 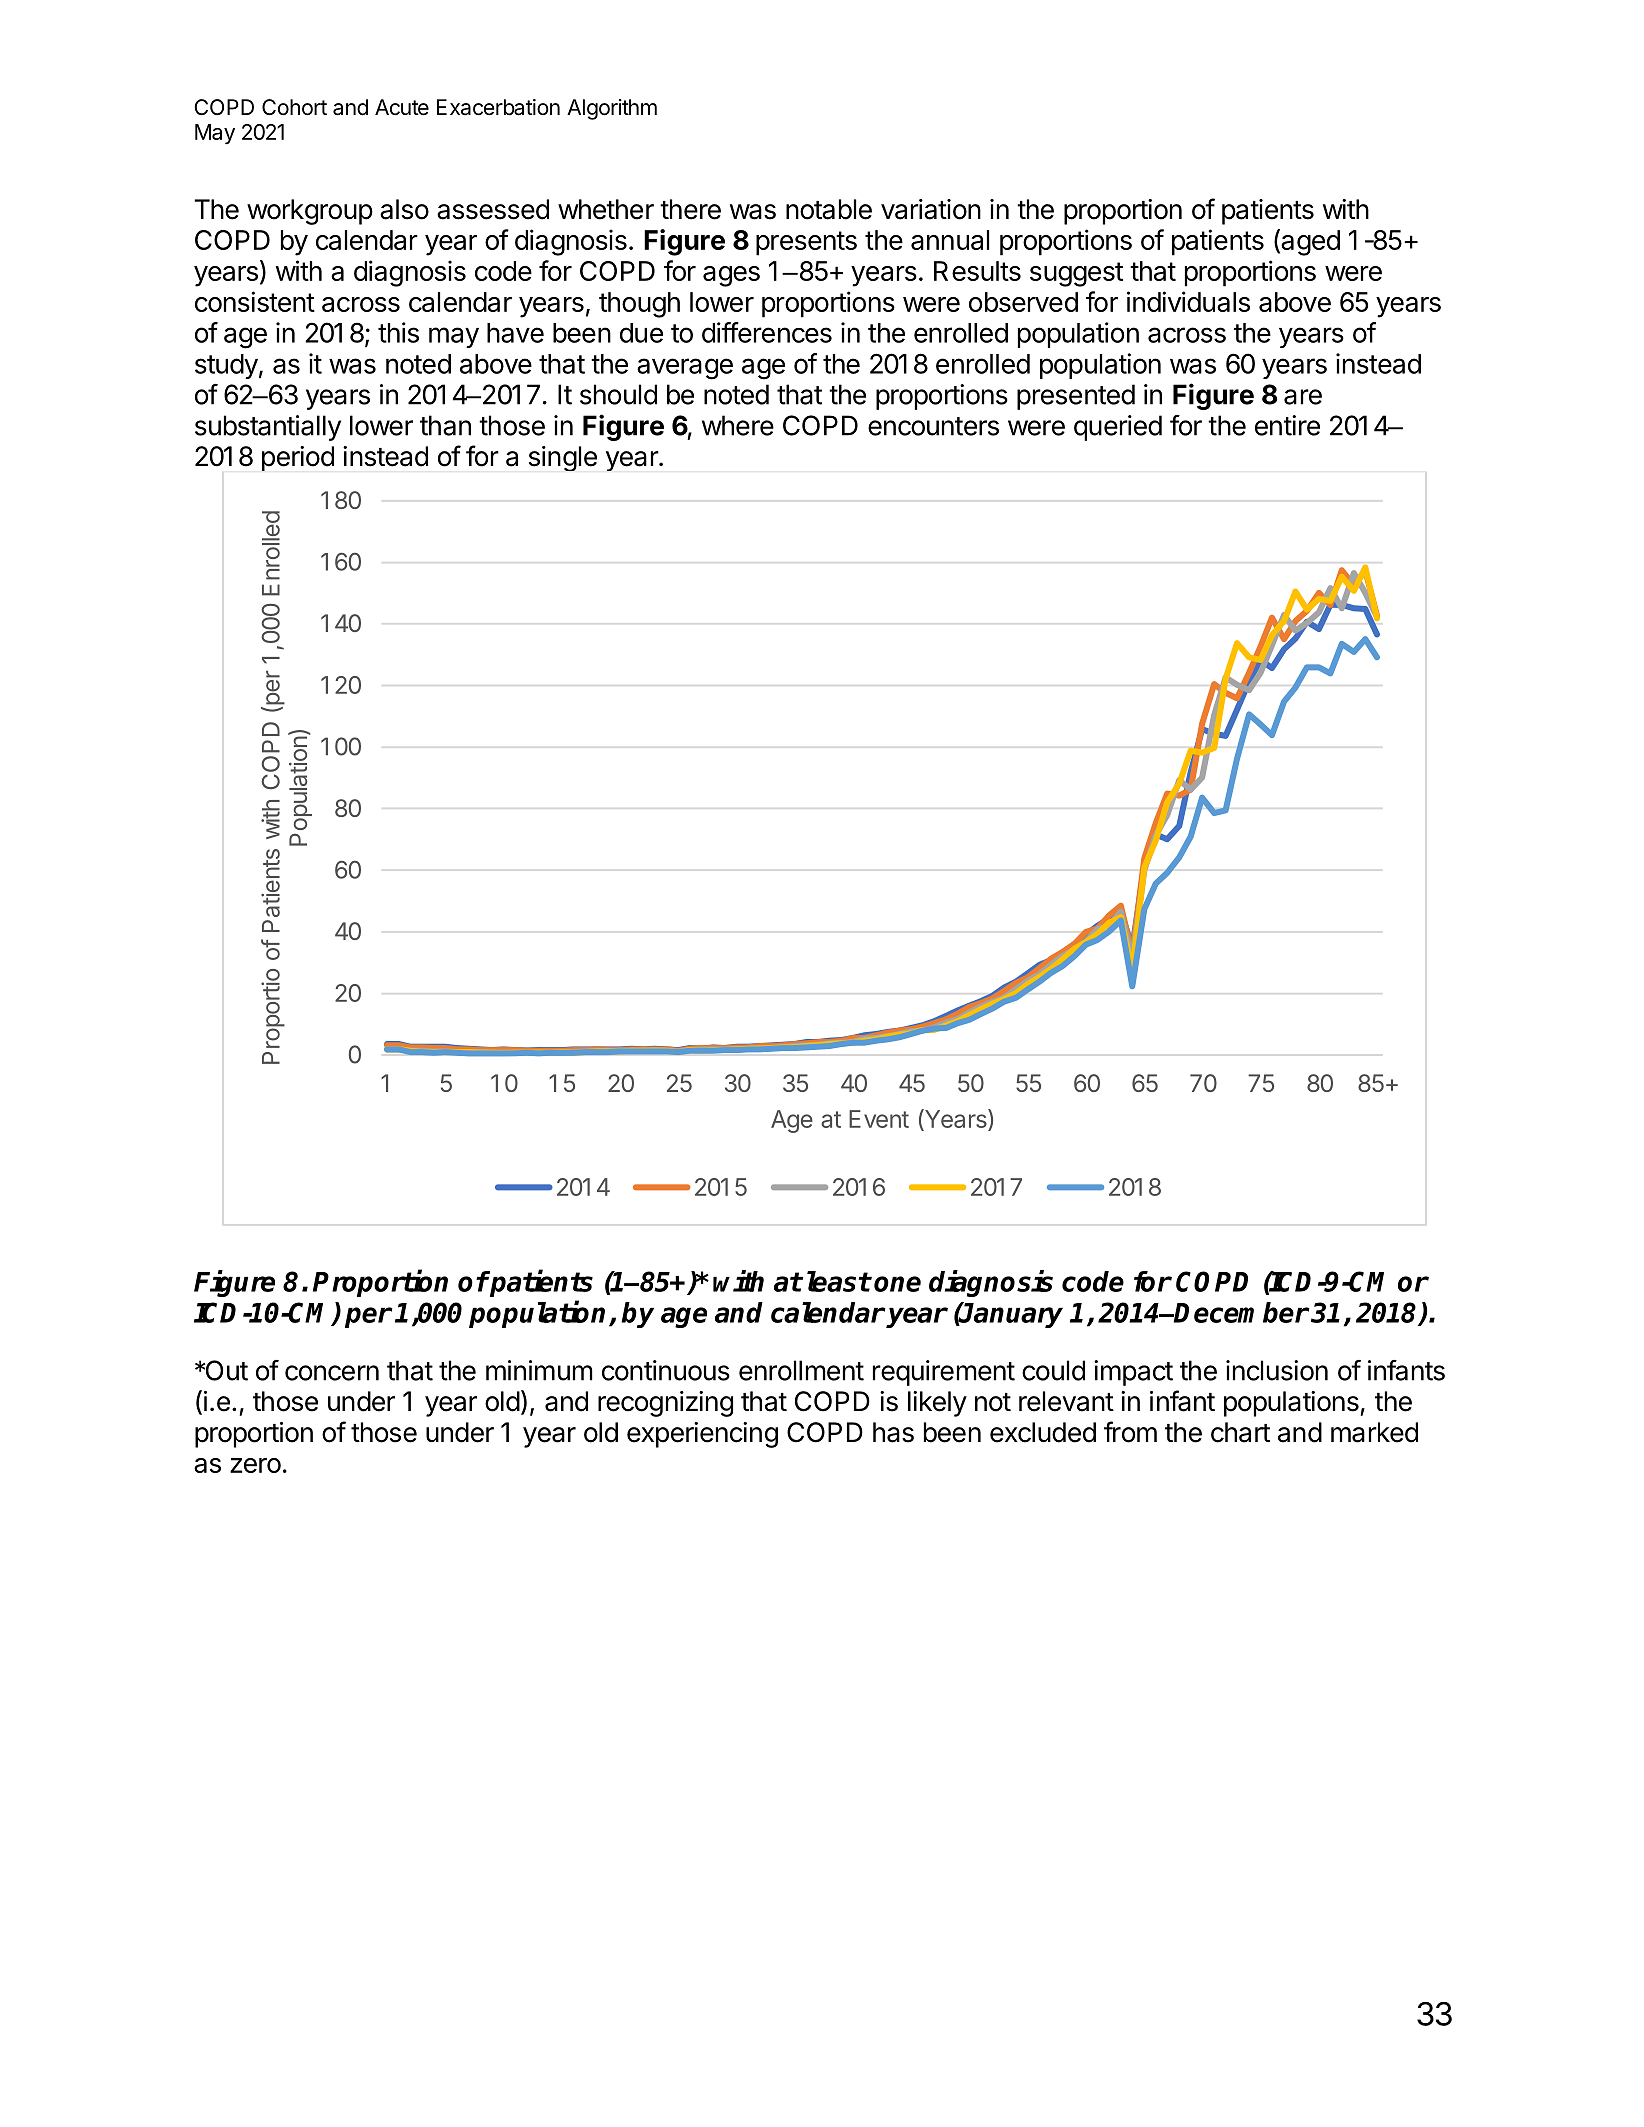 I want to click on Acute, so click(x=402, y=107).
